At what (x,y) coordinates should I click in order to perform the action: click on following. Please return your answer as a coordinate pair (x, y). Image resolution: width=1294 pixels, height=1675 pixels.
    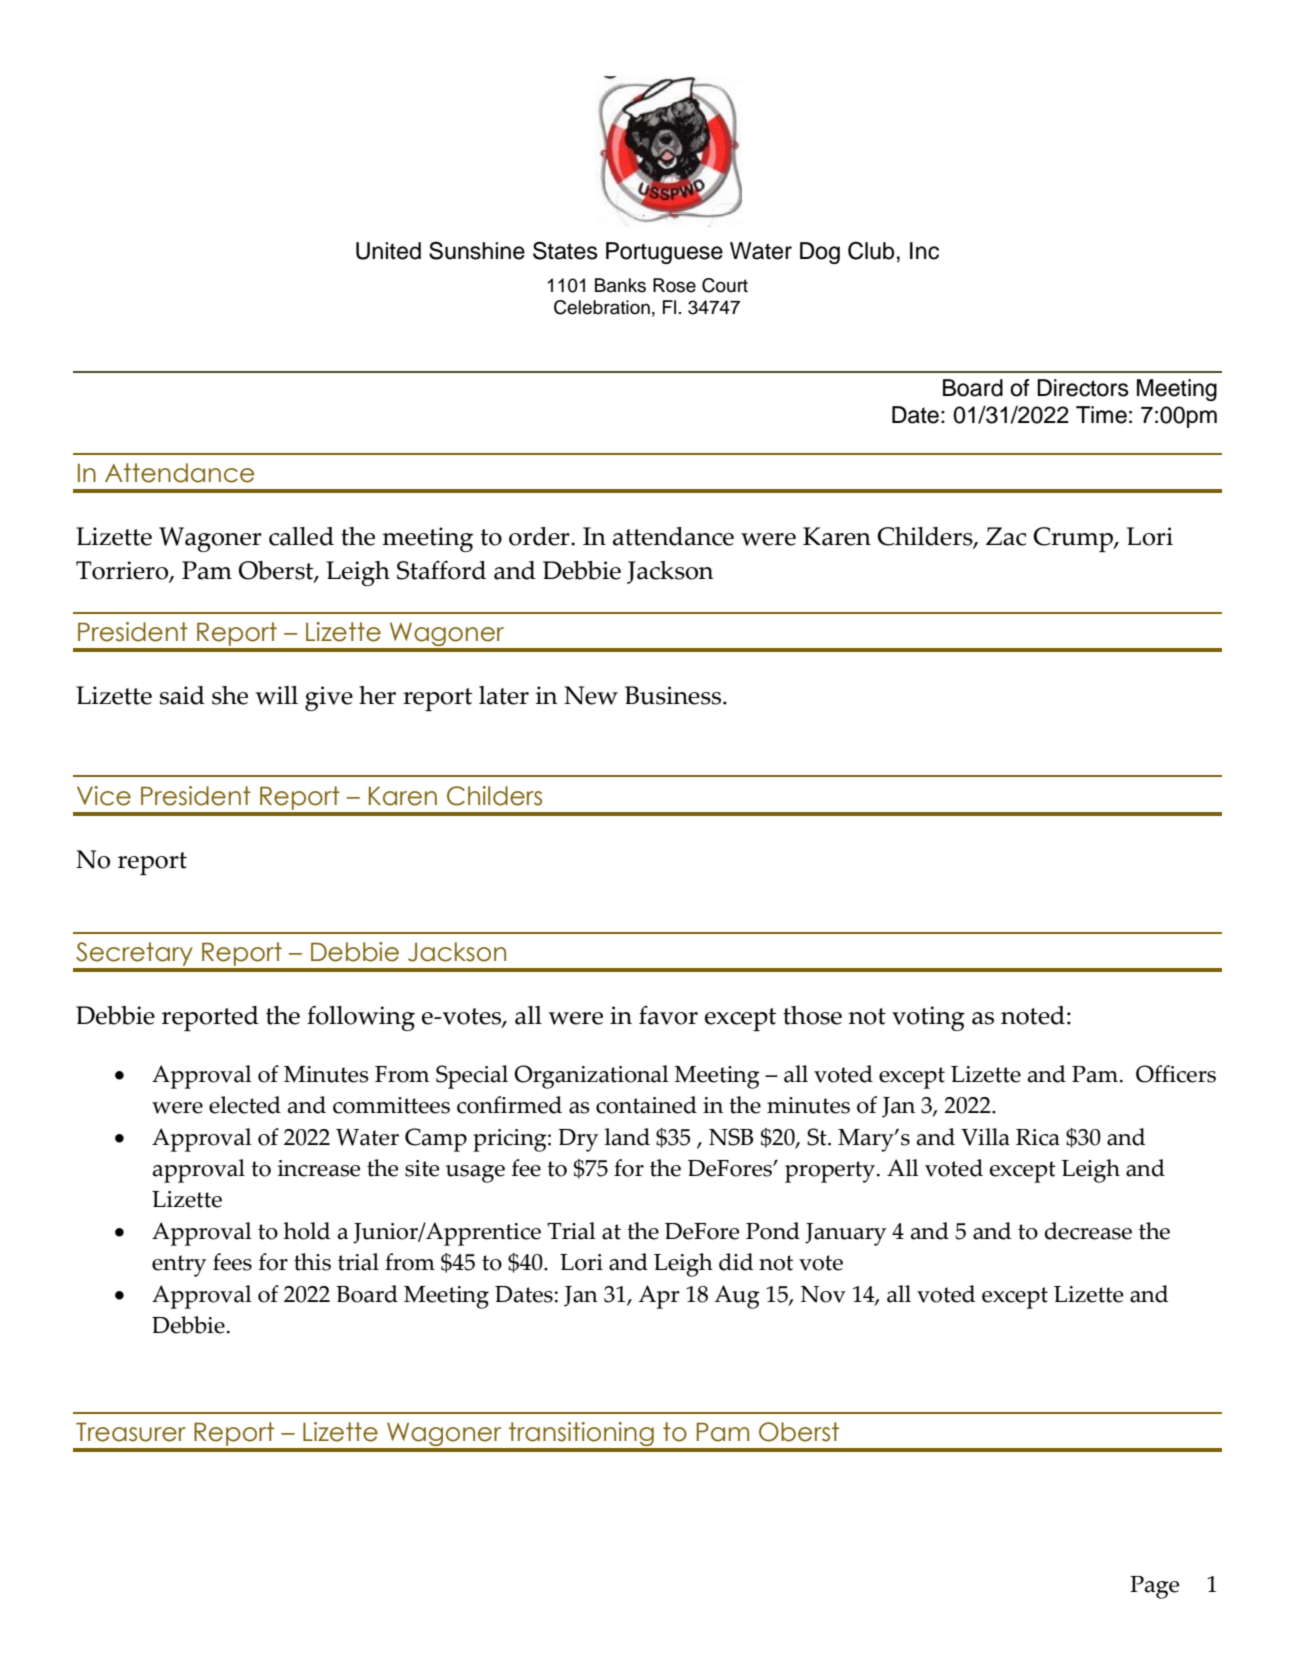
    Looking at the image, I should click on (361, 1018).
